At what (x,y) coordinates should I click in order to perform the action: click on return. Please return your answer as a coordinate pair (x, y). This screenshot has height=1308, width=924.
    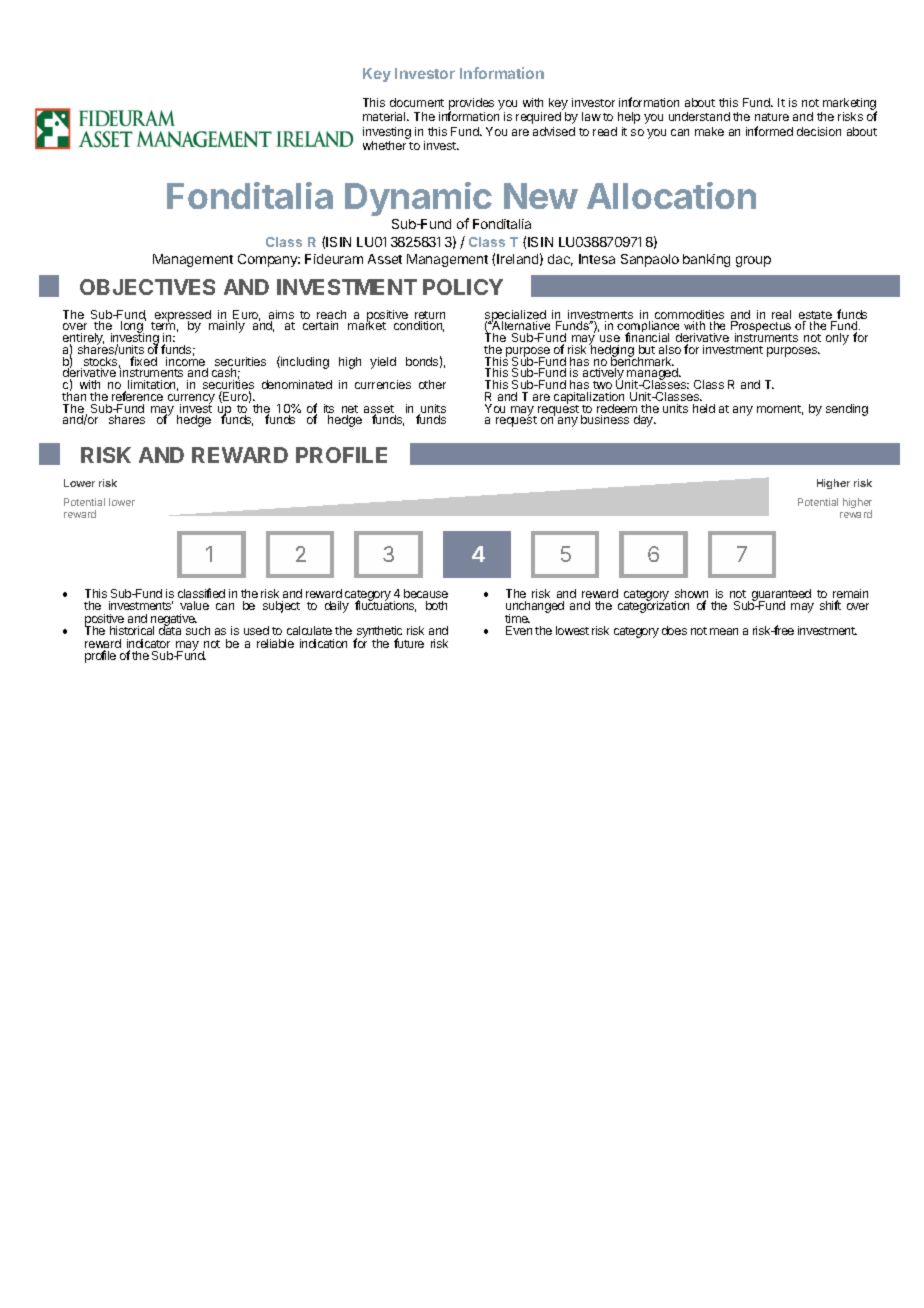
    Looking at the image, I should click on (430, 316).
